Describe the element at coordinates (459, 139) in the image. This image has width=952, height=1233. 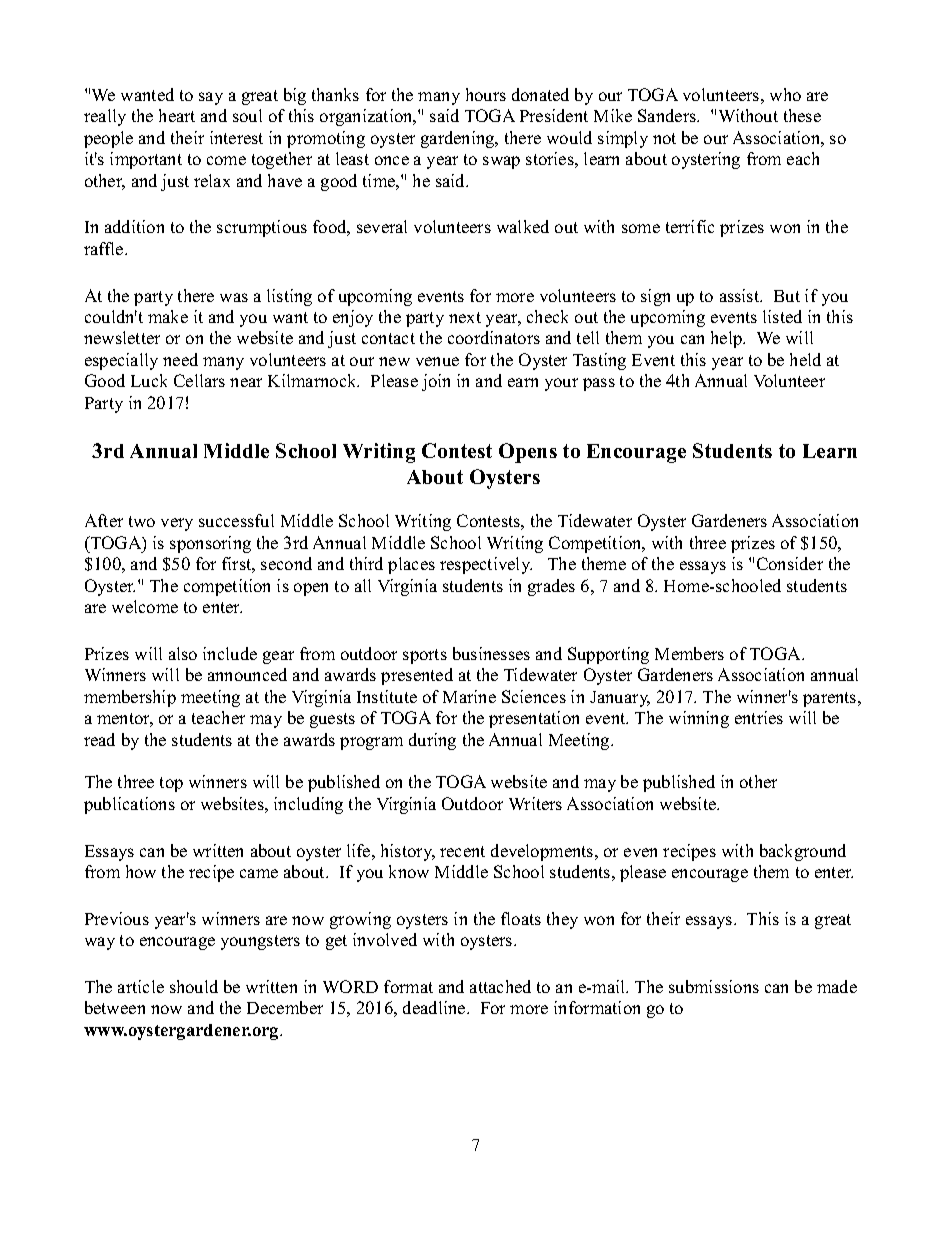
I see `gardening` at that location.
